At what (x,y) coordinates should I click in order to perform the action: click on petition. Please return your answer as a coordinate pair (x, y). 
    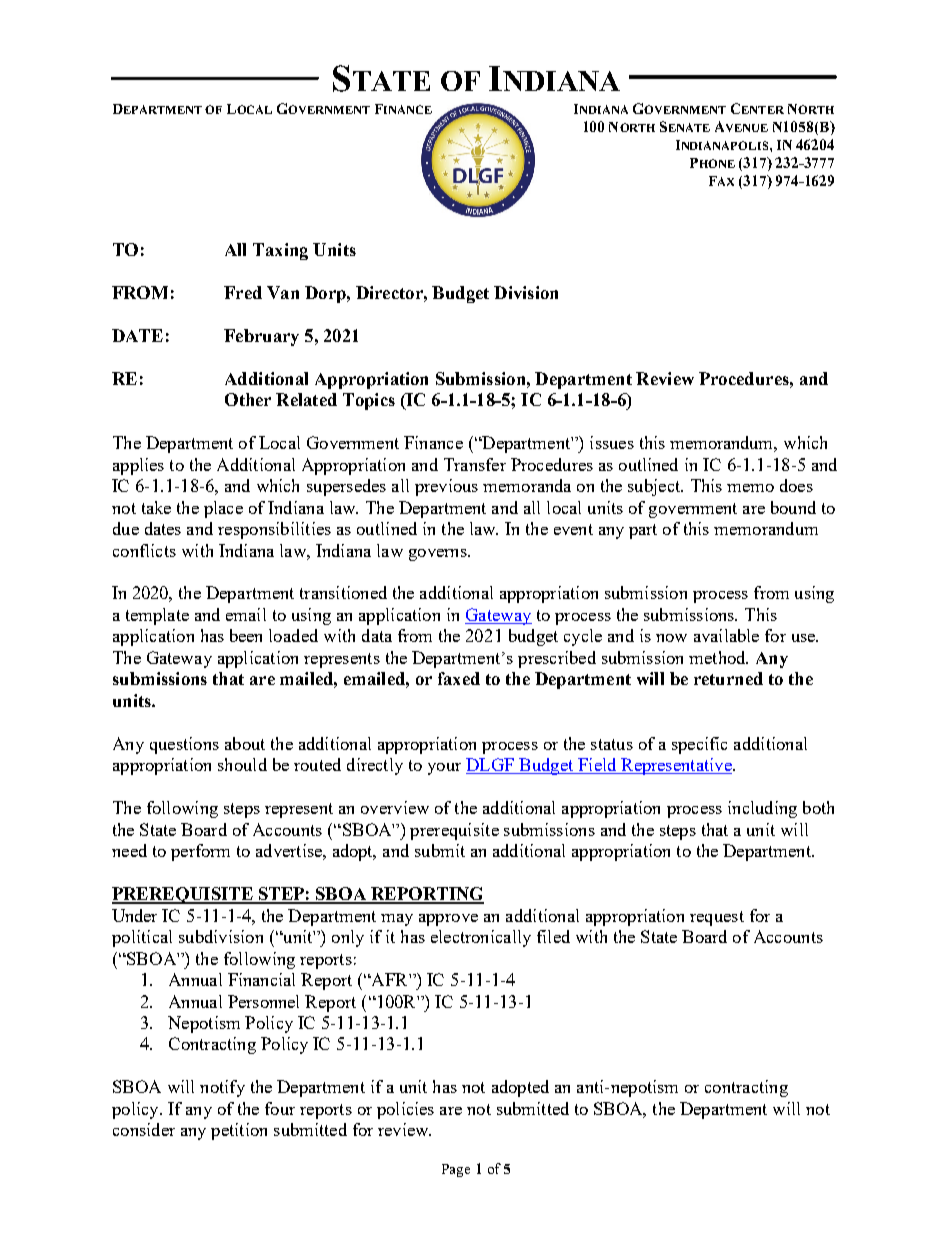
    Looking at the image, I should click on (239, 1131).
